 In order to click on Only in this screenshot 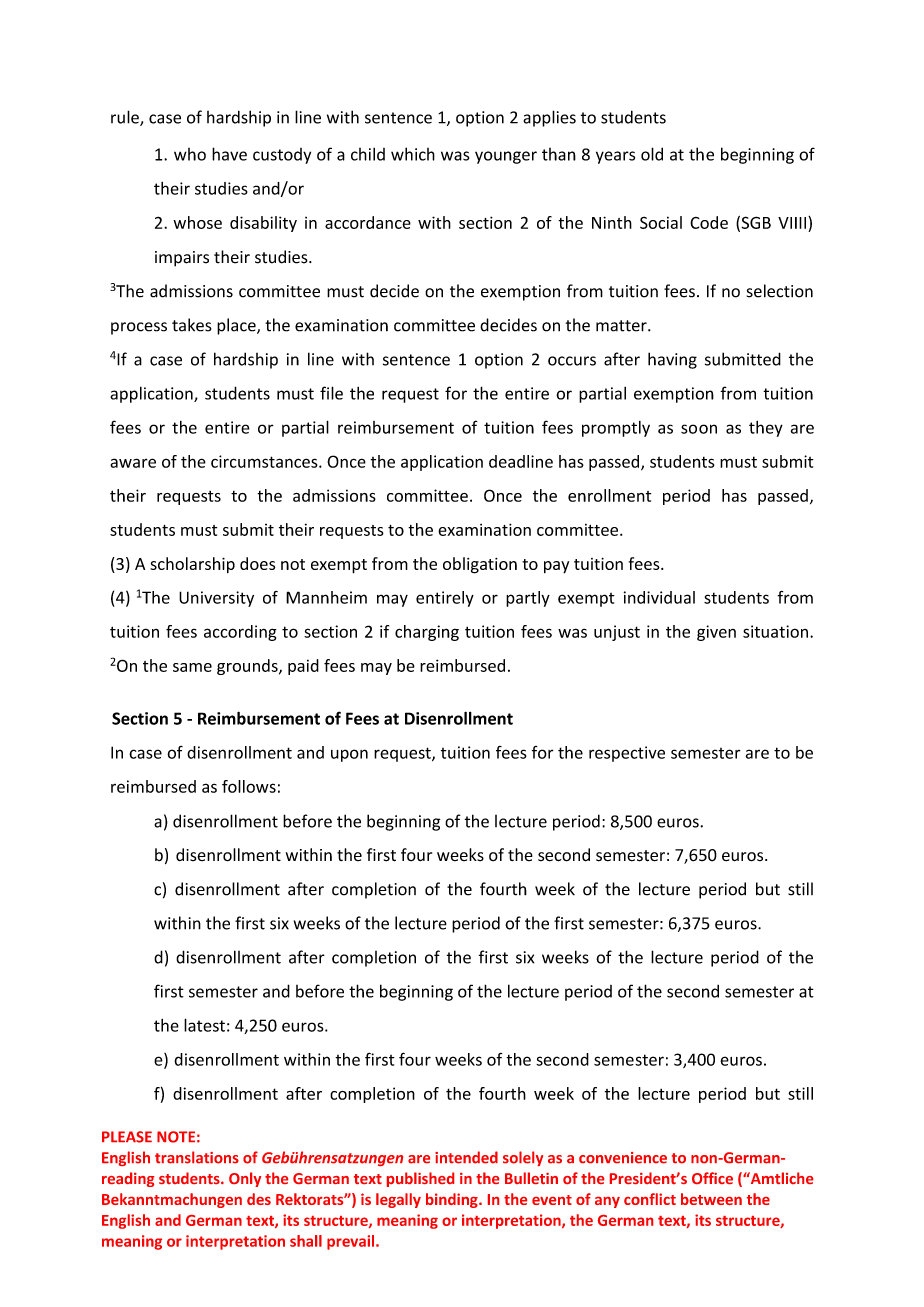, I will do `click(245, 1179)`.
